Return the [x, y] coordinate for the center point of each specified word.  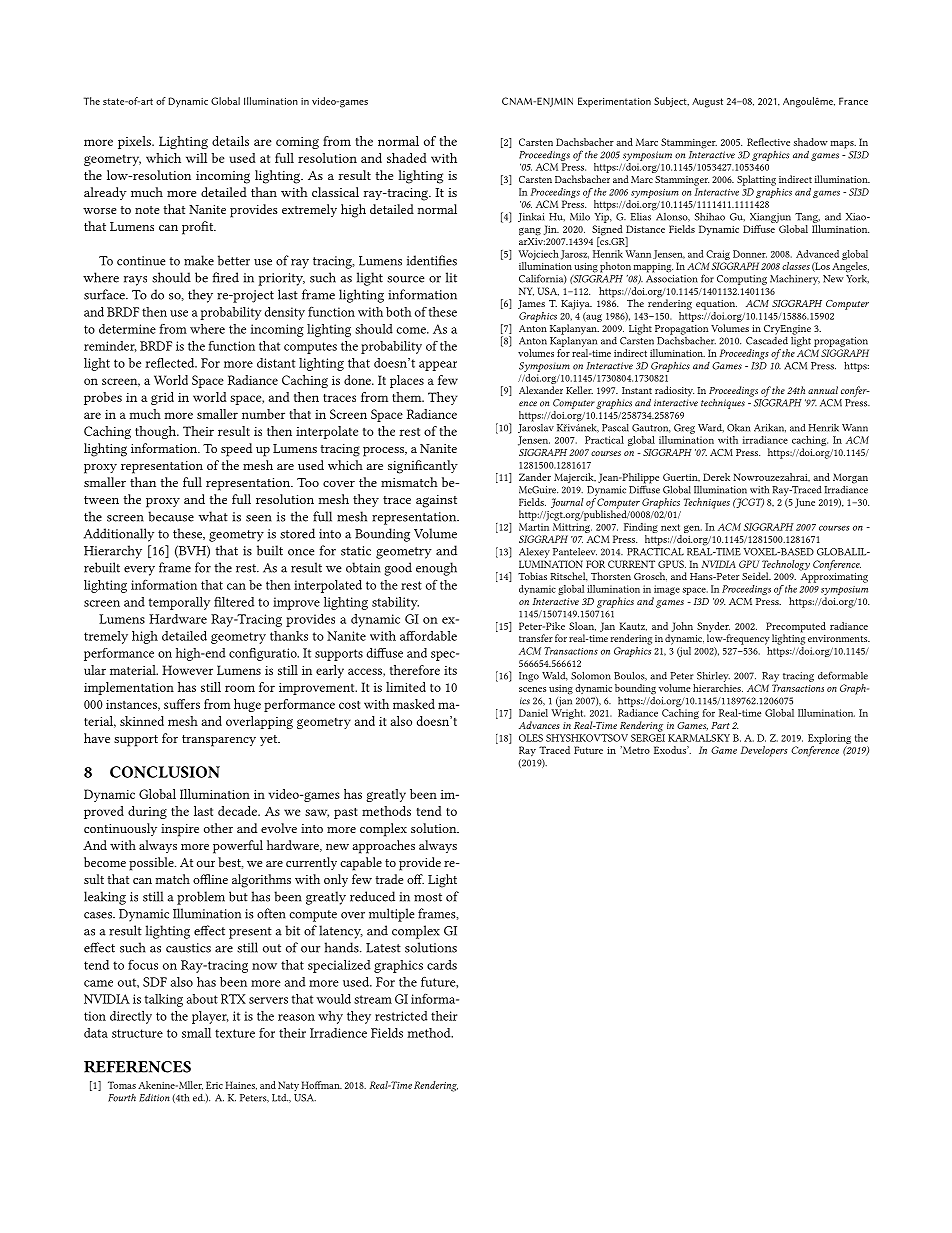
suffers [182, 704]
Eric [214, 1085]
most [428, 897]
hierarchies [718, 688]
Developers [764, 751]
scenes [532, 689]
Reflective [768, 142]
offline [210, 879]
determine [127, 329]
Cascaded [767, 339]
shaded [407, 158]
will [196, 158]
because [171, 516]
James [531, 304]
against [436, 501]
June [805, 503]
